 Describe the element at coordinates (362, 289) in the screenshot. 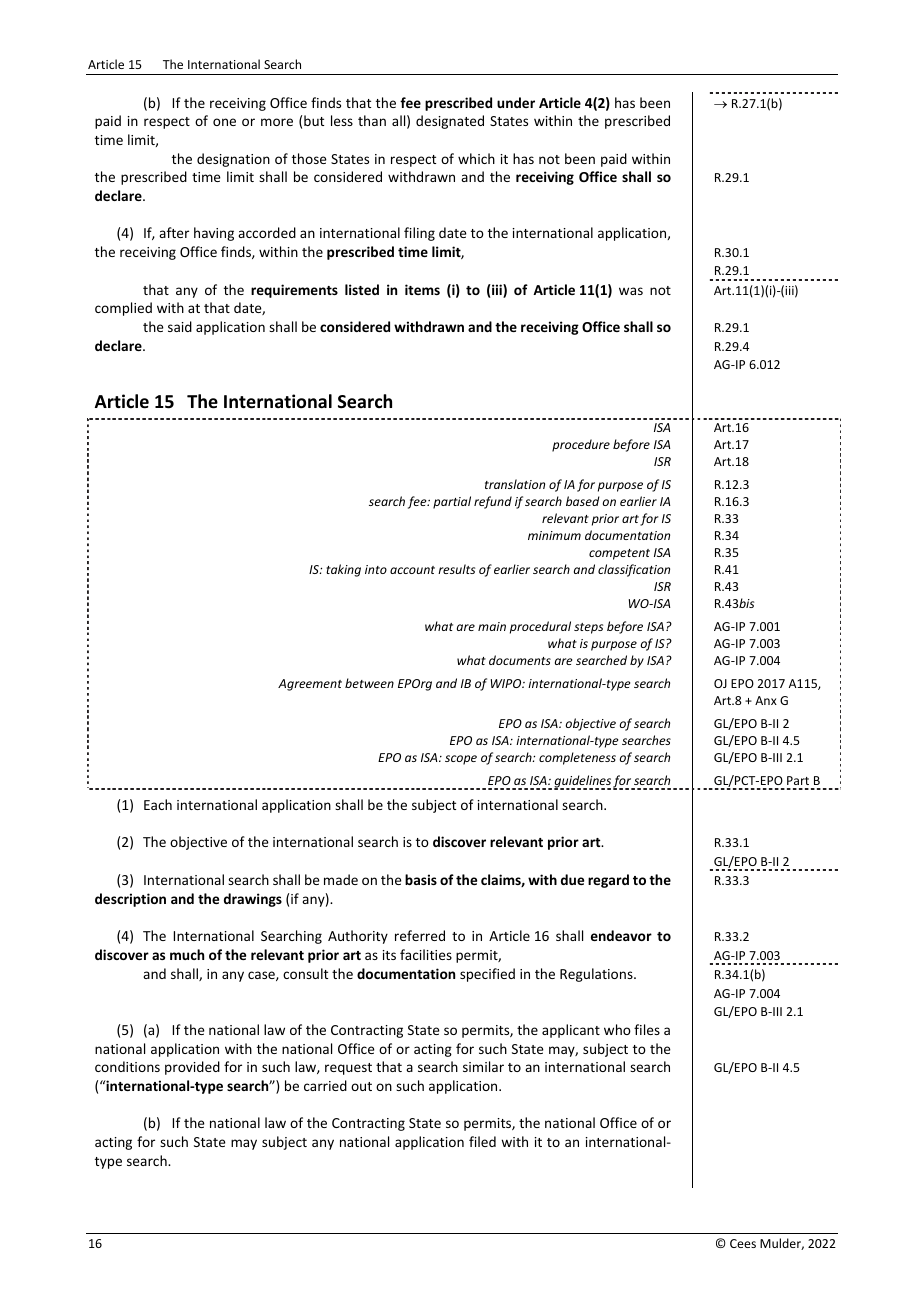

I see `listed` at that location.
